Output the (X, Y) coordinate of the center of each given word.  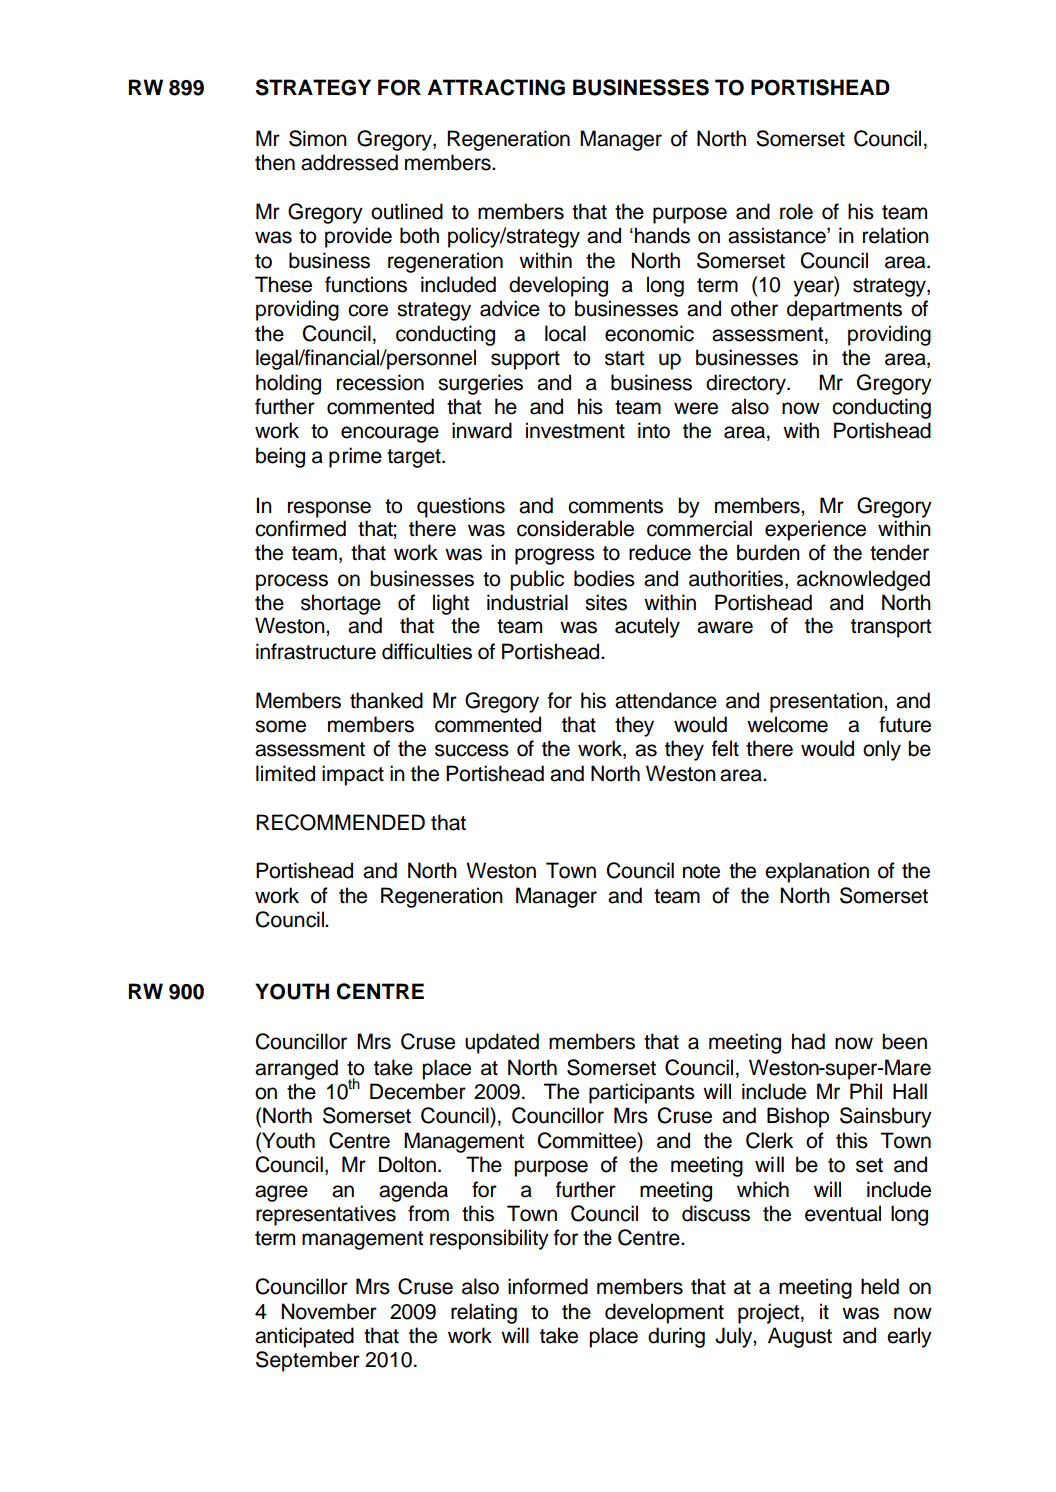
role (796, 211)
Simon (318, 138)
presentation (827, 702)
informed (548, 1286)
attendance (666, 700)
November (329, 1311)
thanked (386, 700)
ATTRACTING (496, 87)
